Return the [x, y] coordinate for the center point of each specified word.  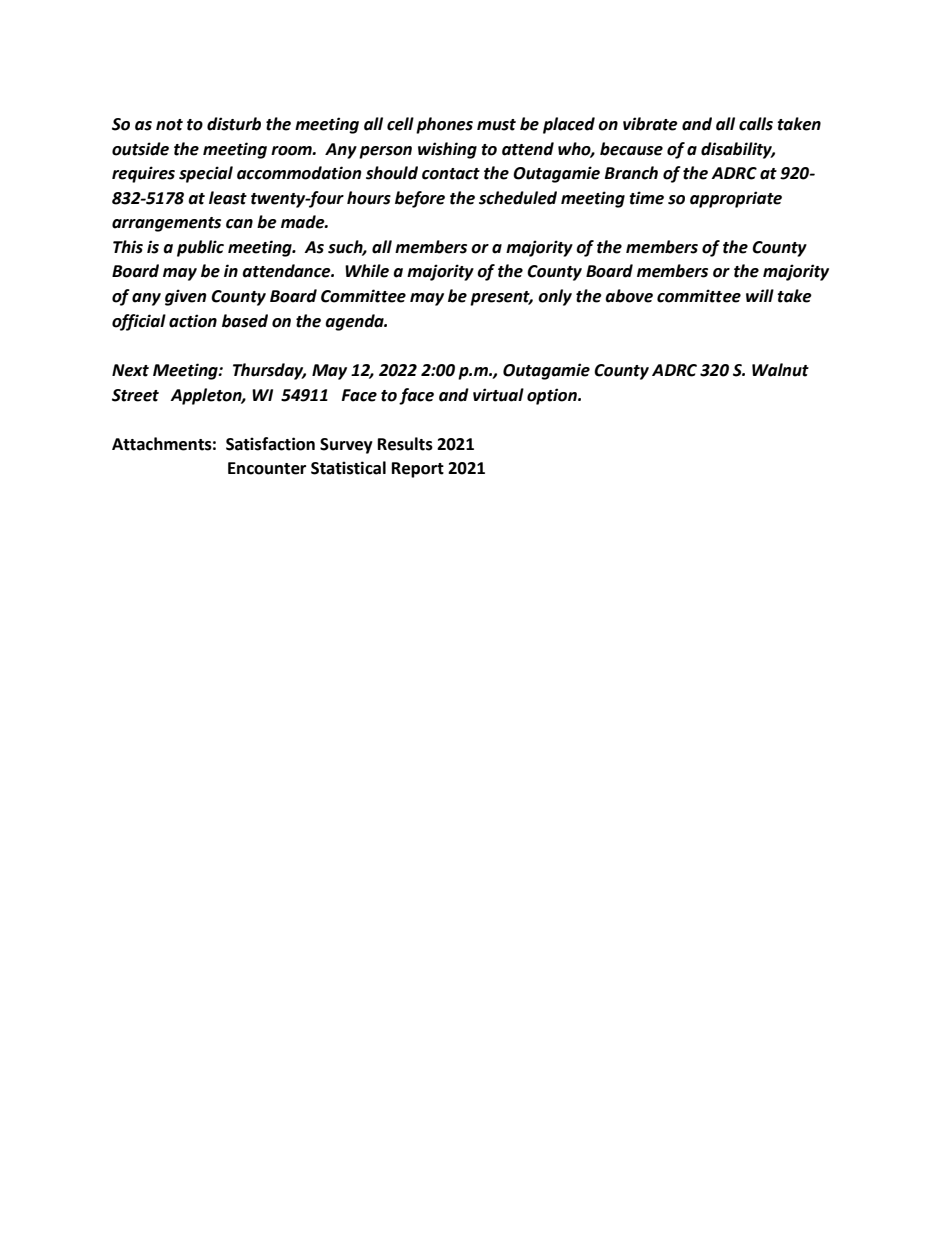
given [186, 297]
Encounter [267, 468]
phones [444, 125]
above [629, 296]
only [555, 297]
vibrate [650, 124]
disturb [234, 124]
